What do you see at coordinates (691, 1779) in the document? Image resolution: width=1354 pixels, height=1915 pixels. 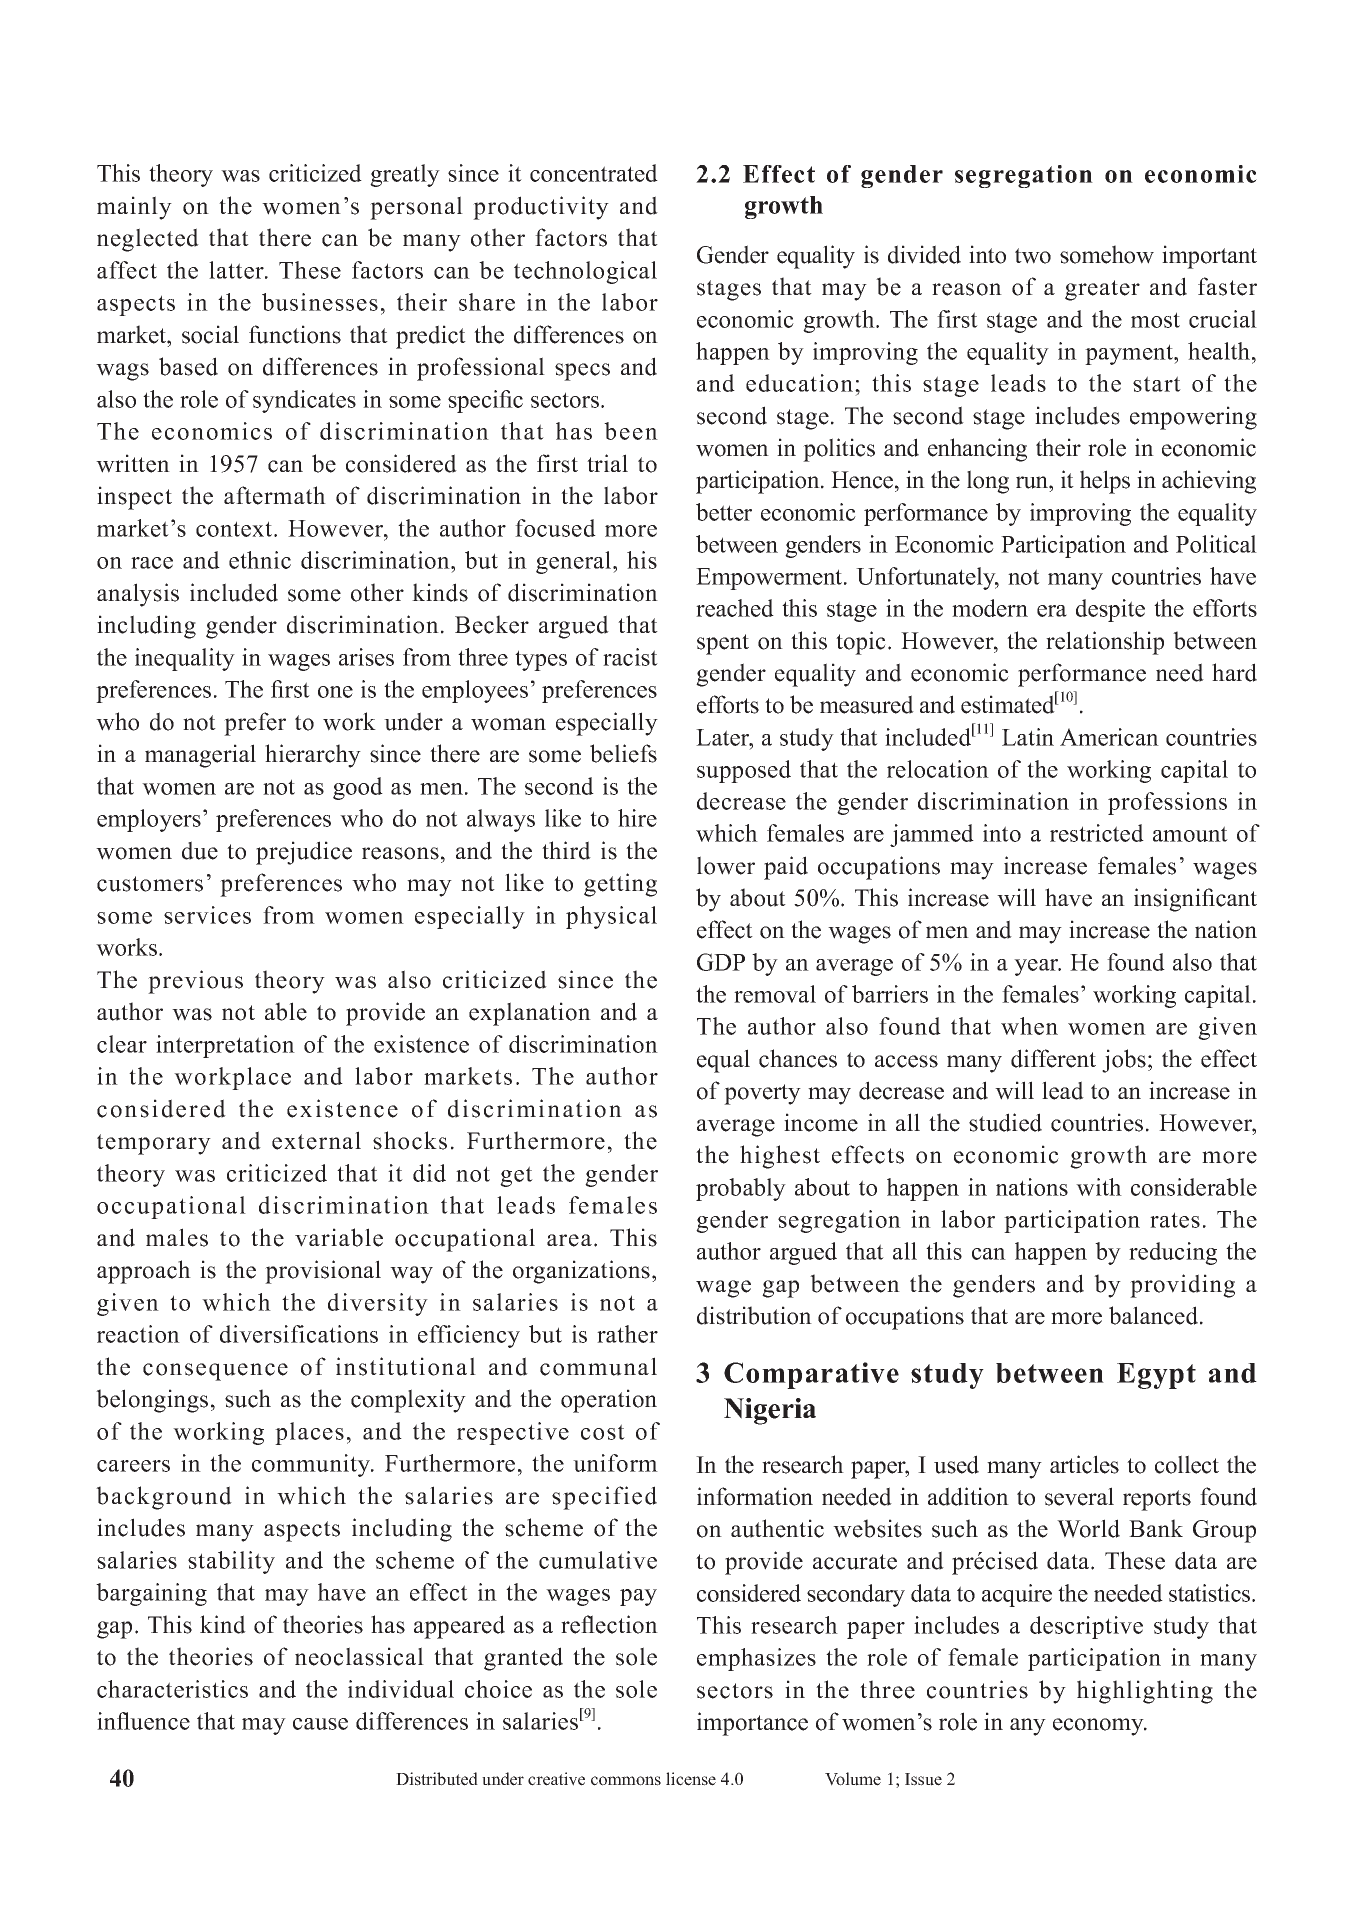 I see `license` at bounding box center [691, 1779].
